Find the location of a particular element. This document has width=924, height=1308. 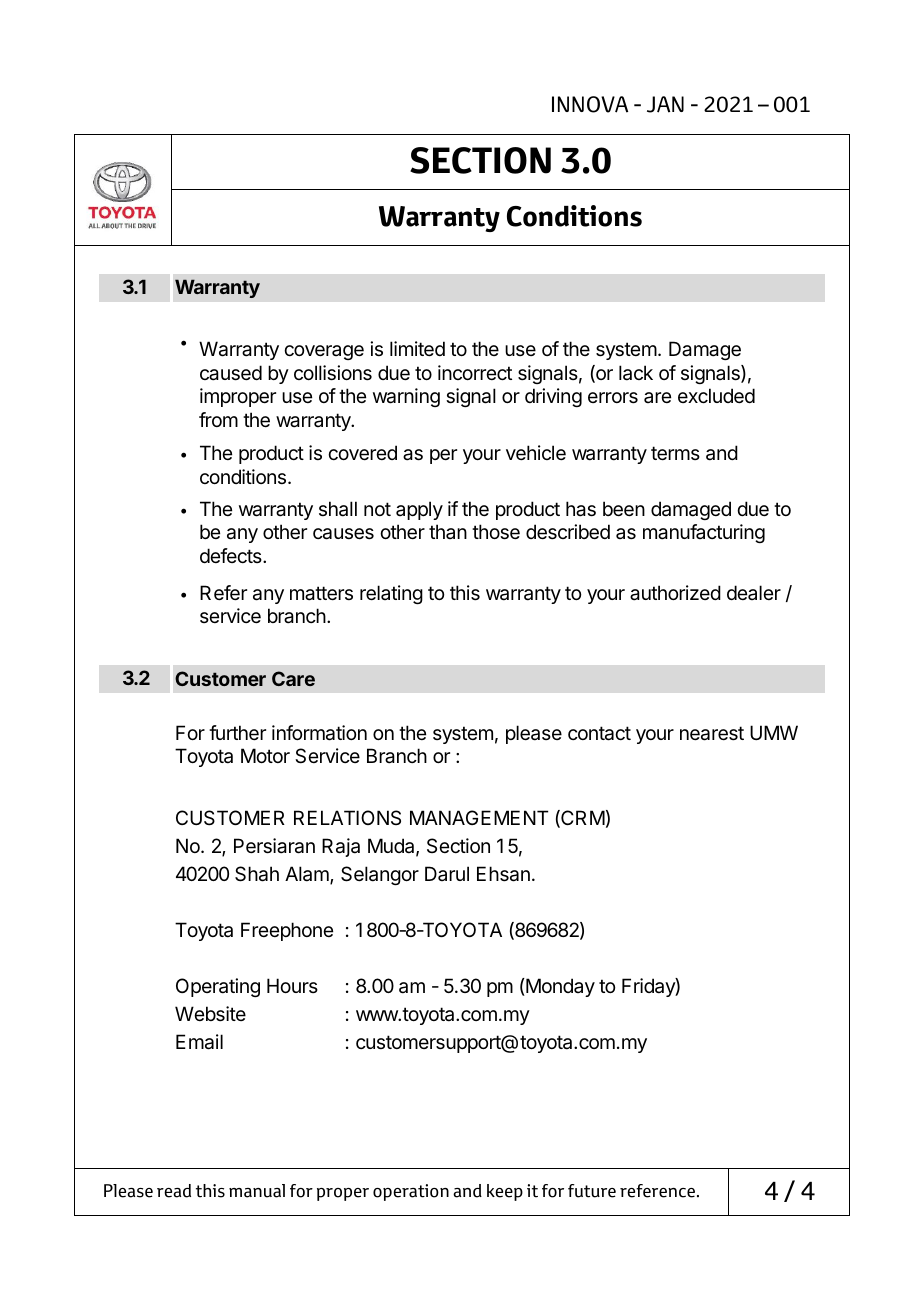

future is located at coordinates (592, 1191).
